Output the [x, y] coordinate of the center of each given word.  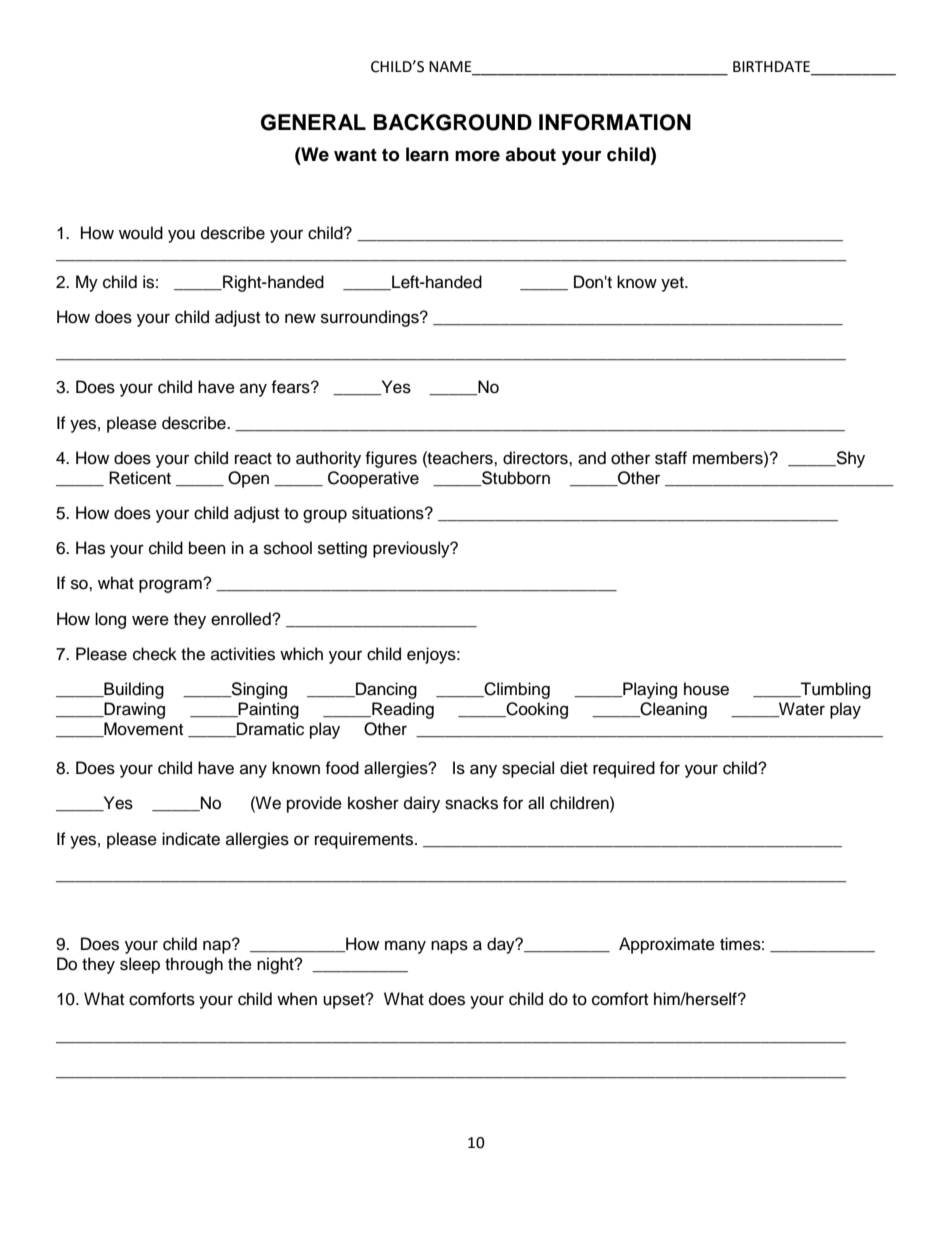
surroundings [371, 318]
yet [673, 284]
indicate [191, 839]
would [141, 233]
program [171, 586]
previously [412, 549]
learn [427, 154]
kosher [373, 803]
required [624, 769]
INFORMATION [615, 122]
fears [291, 387]
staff [671, 458]
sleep [140, 965]
